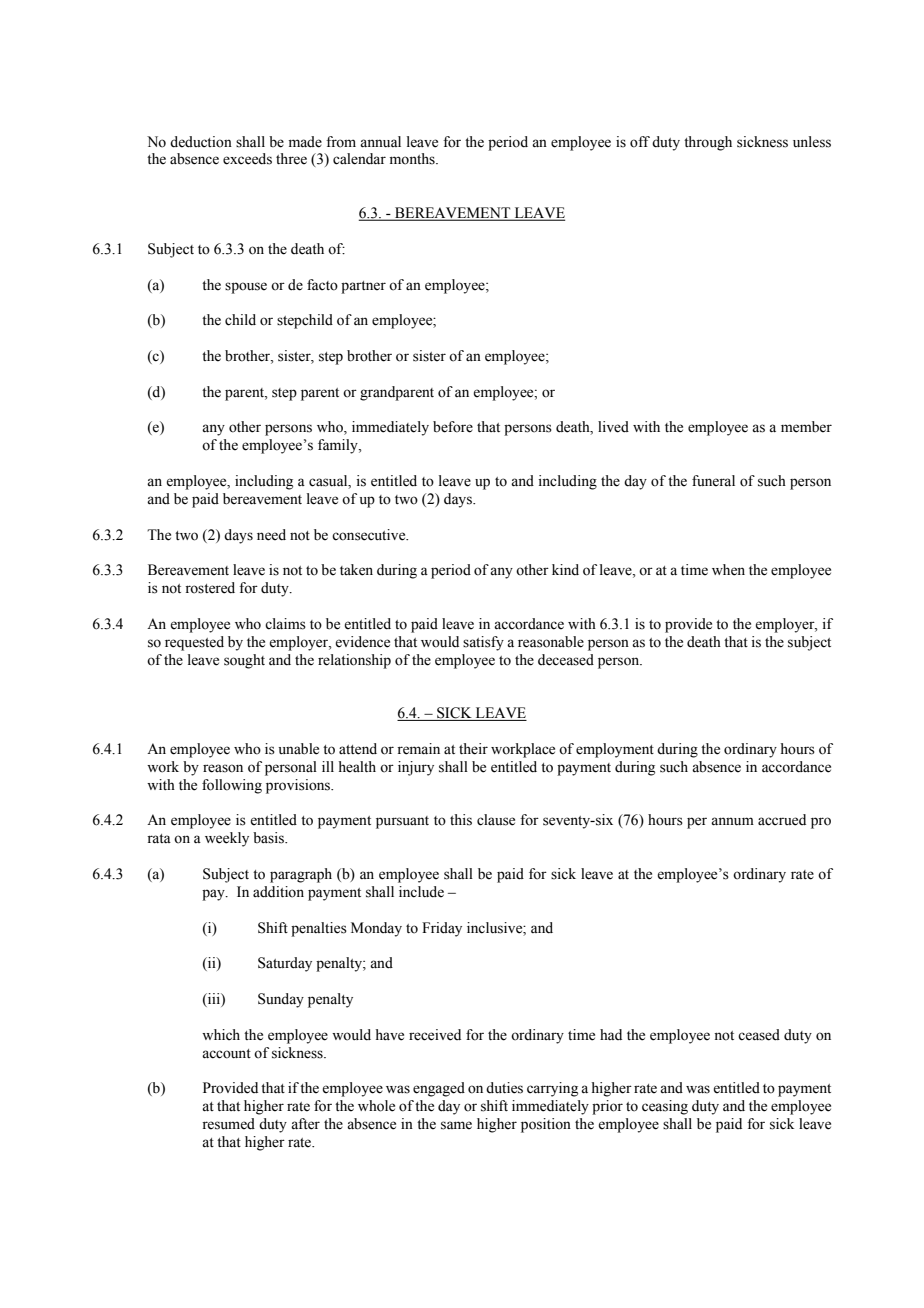 This screenshot has width=924, height=1308. Describe the element at coordinates (228, 1124) in the screenshot. I see `resumed` at that location.
